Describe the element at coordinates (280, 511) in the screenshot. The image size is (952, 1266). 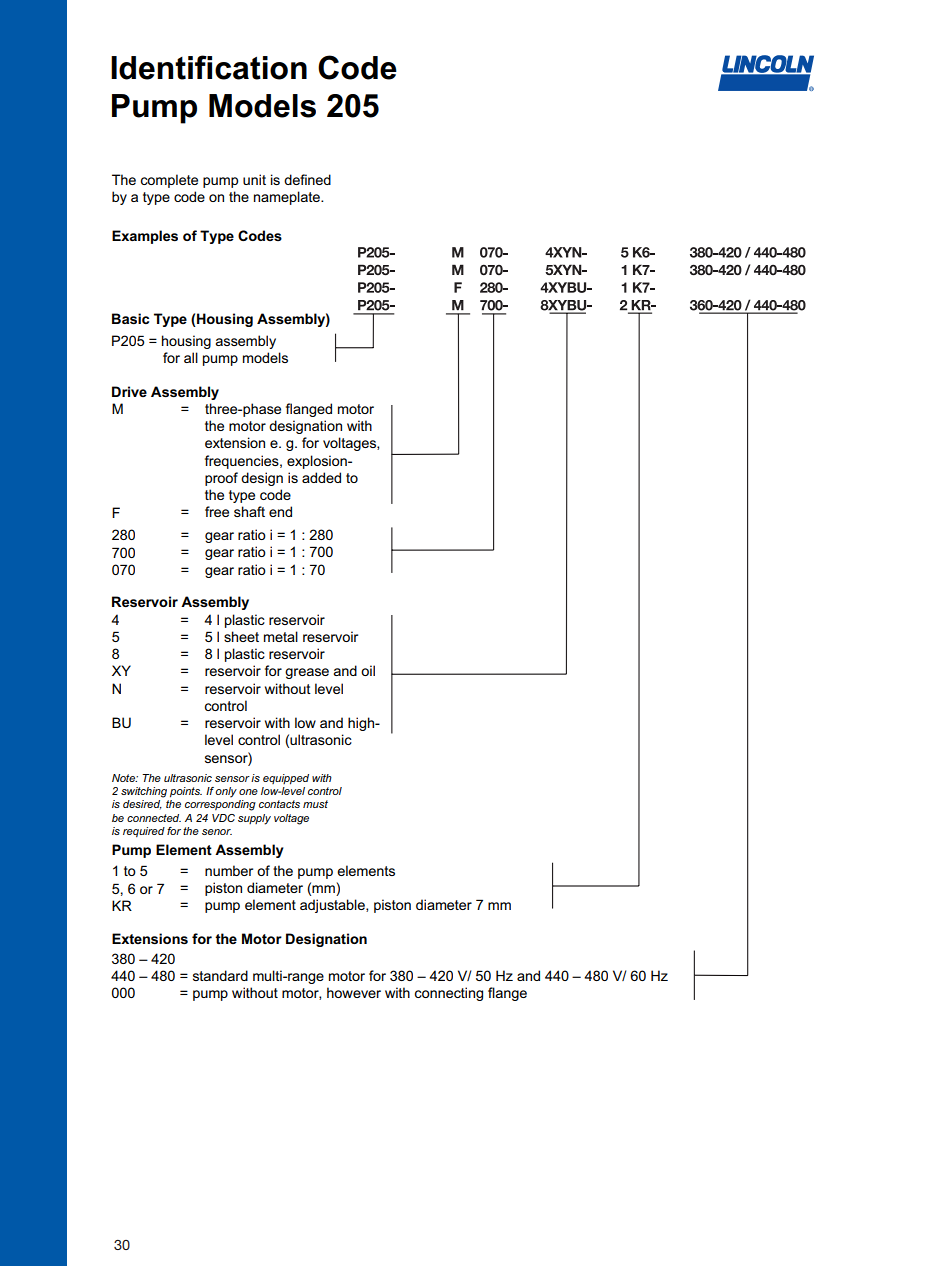
I see `end` at that location.
